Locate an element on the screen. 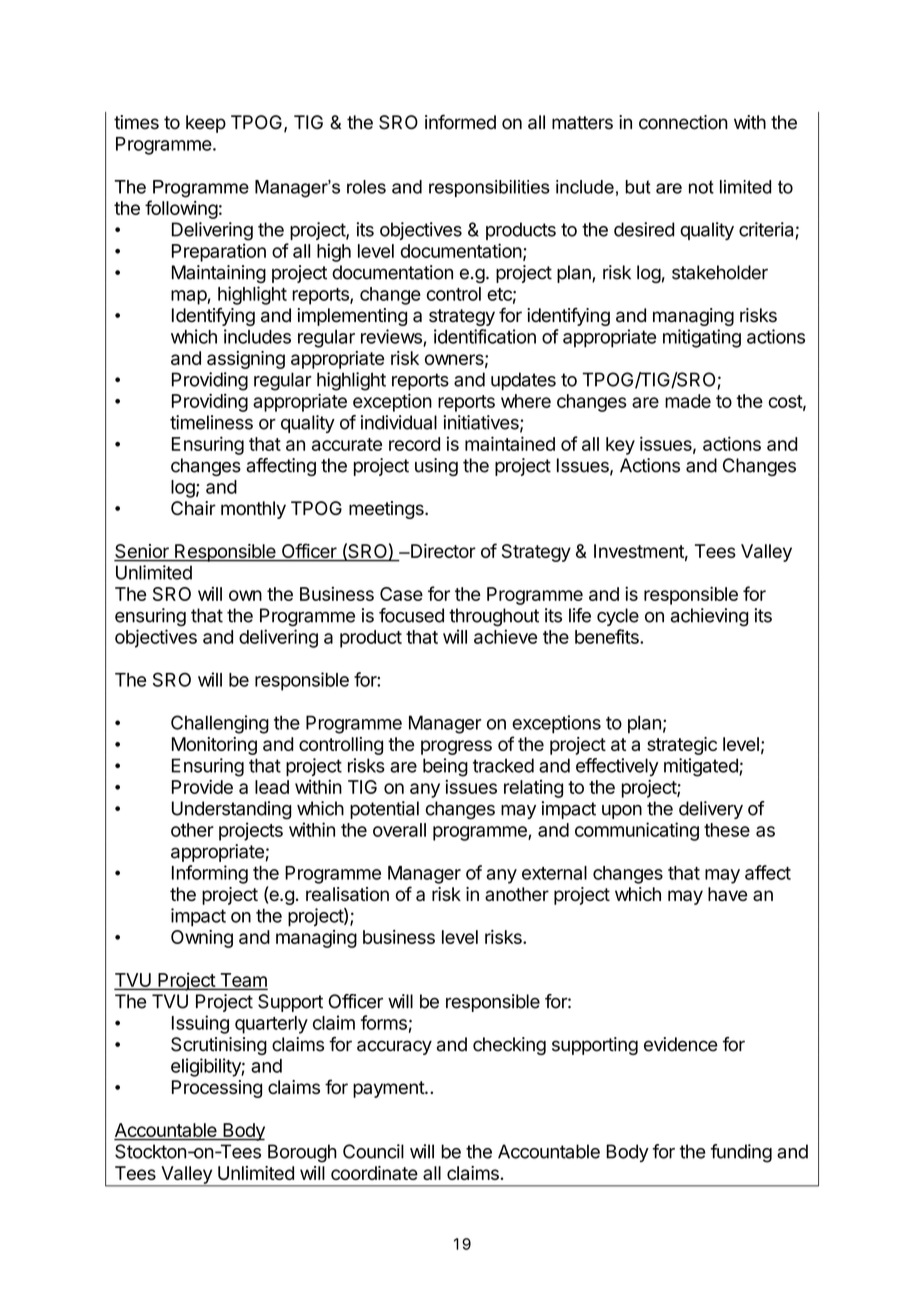 Image resolution: width=924 pixels, height=1308 pixels. being is located at coordinates (445, 767).
